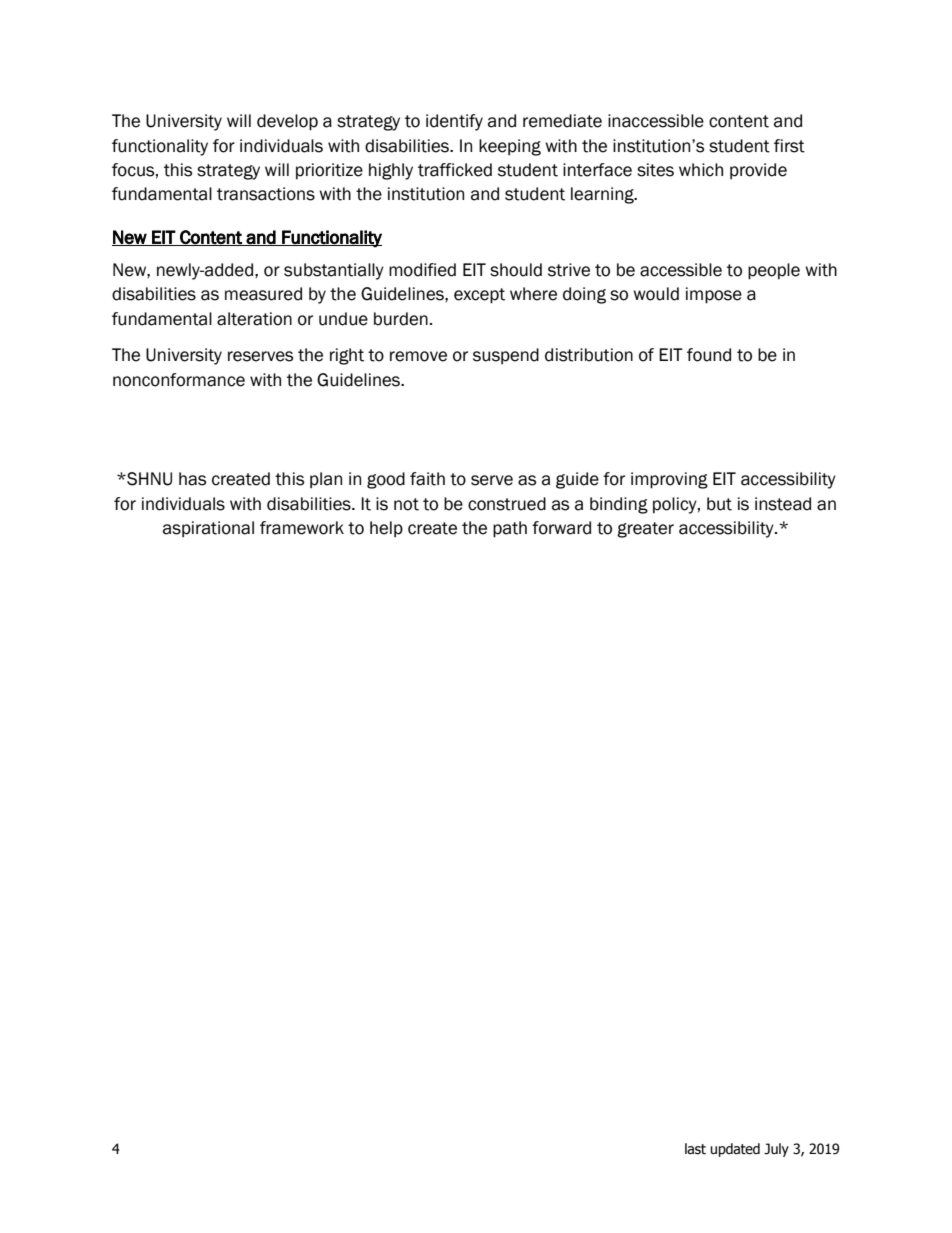 The height and width of the screenshot is (1233, 952). What do you see at coordinates (701, 170) in the screenshot?
I see `which` at bounding box center [701, 170].
